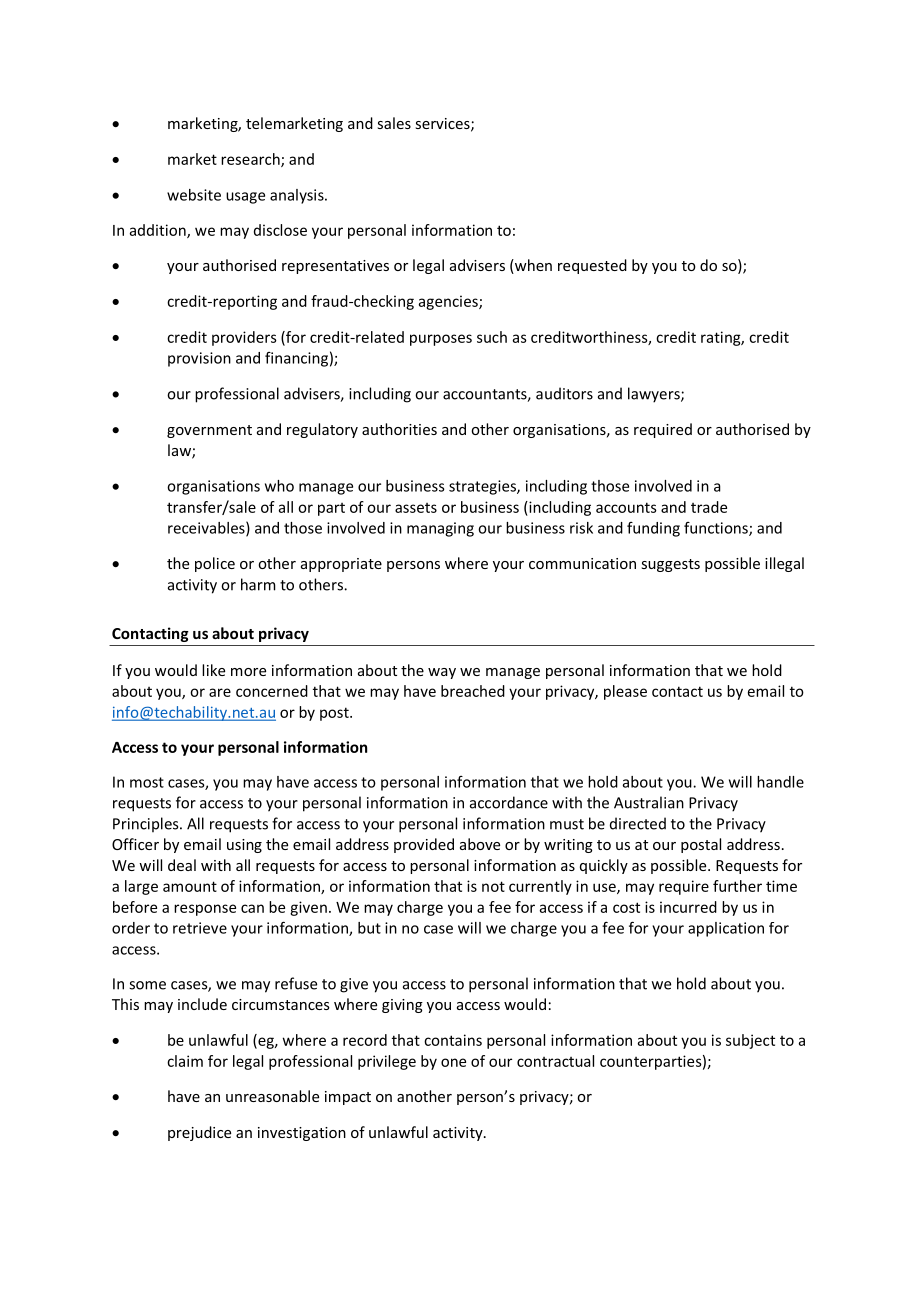 The height and width of the image is (1308, 924). I want to click on lawyers, so click(655, 395).
